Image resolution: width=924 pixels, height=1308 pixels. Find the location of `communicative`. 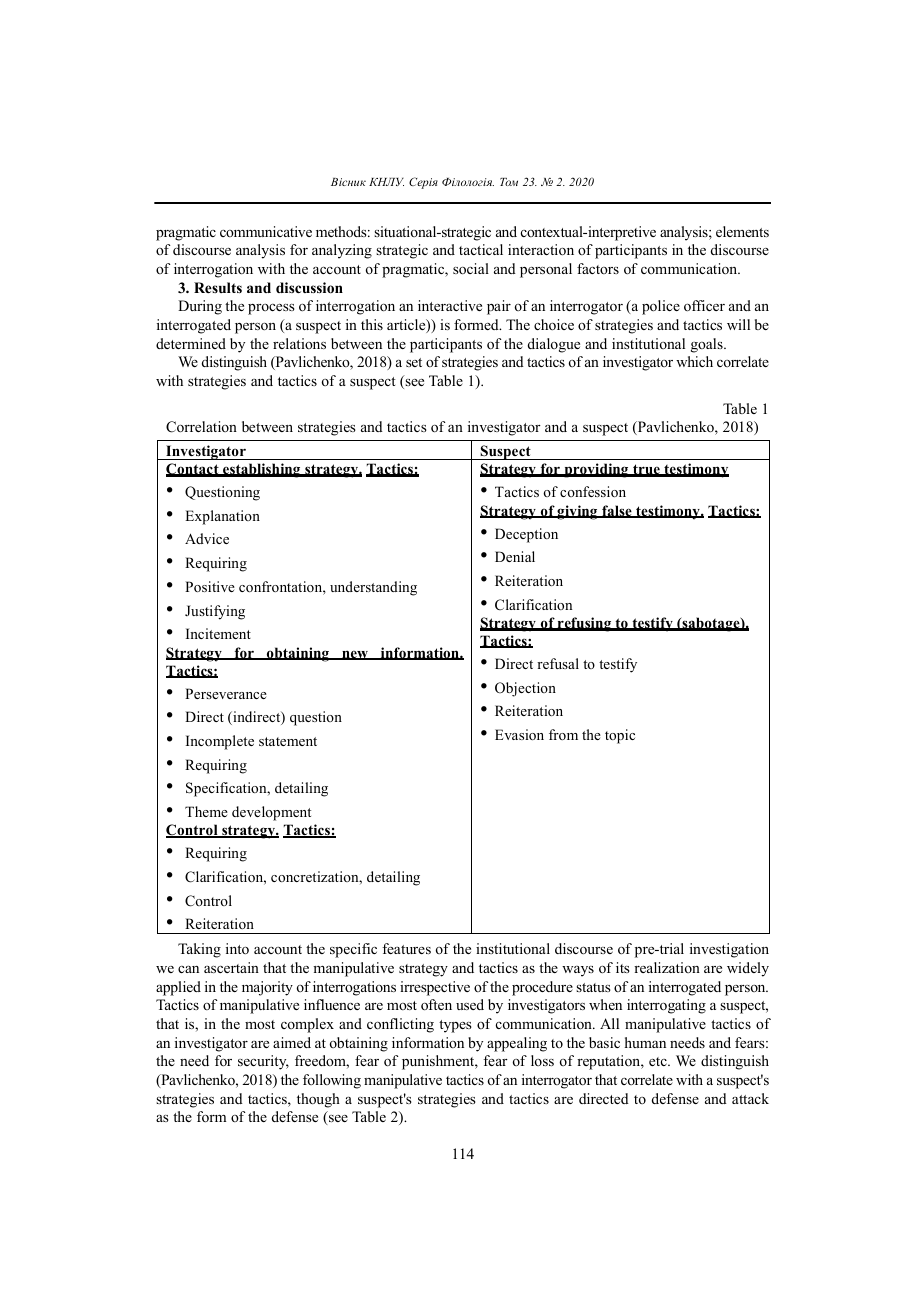

communicative is located at coordinates (266, 231).
